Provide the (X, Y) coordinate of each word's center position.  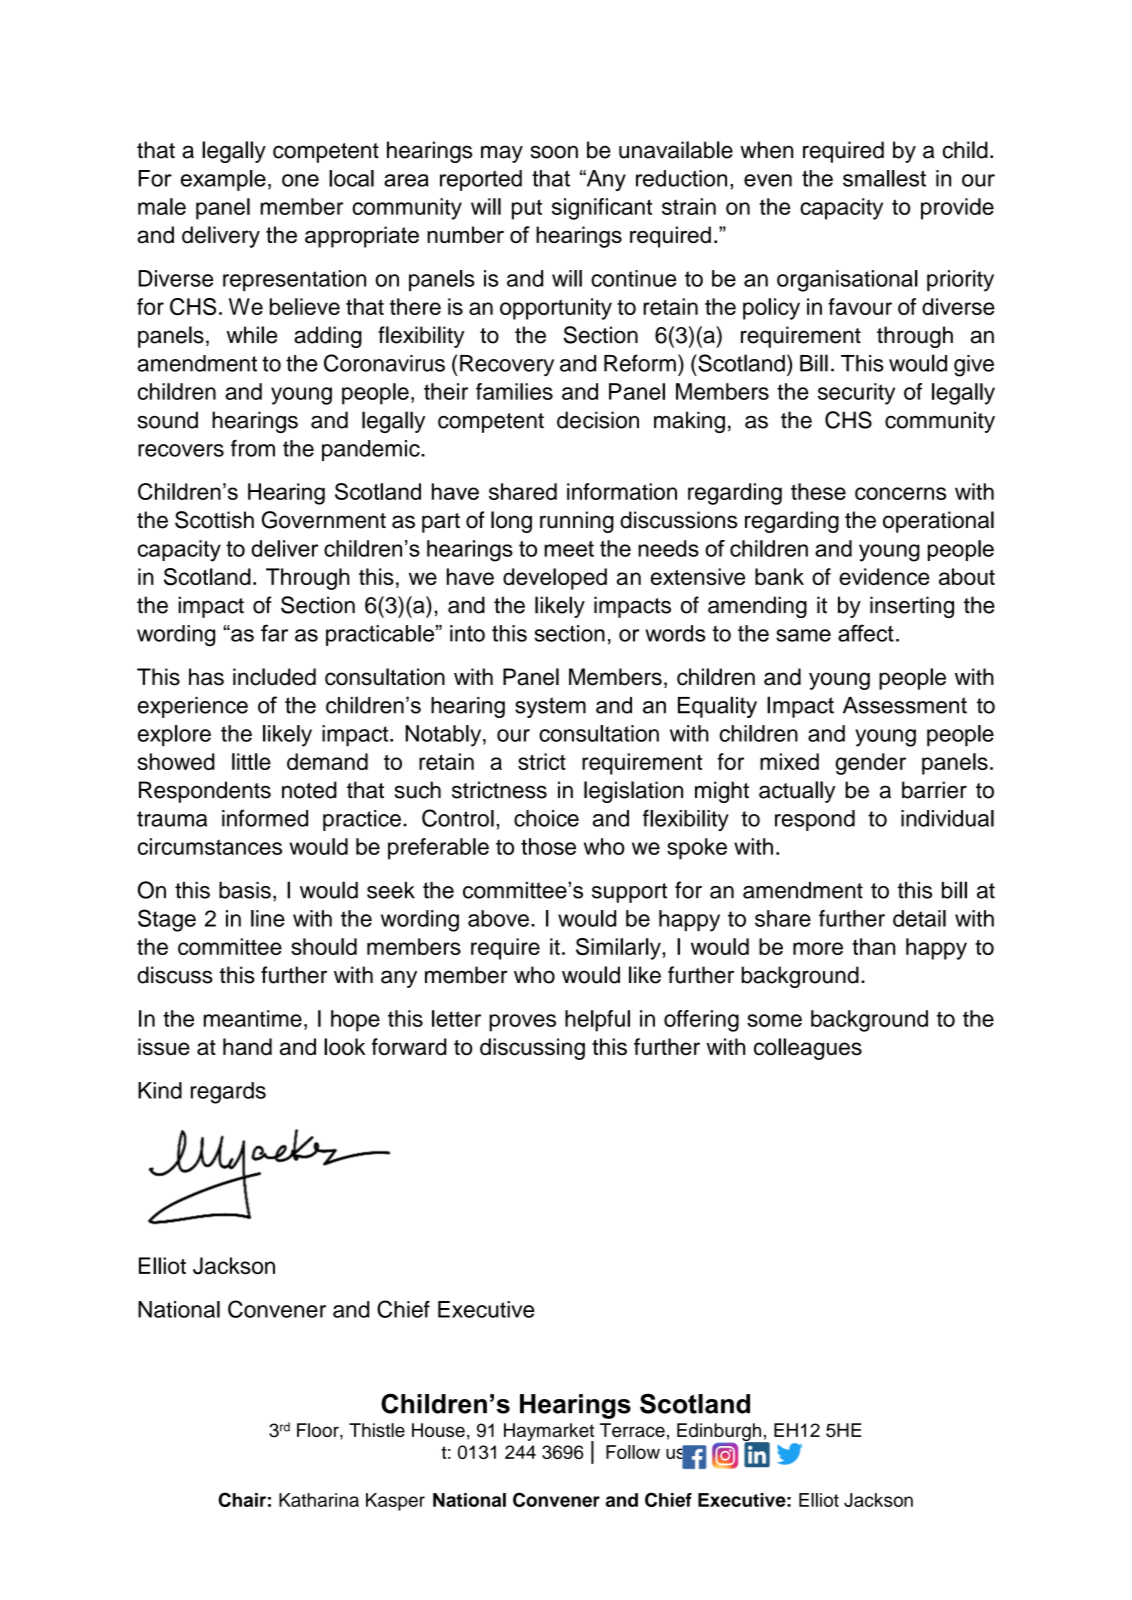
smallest (884, 178)
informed (265, 818)
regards (228, 1093)
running (577, 522)
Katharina (319, 1500)
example (223, 180)
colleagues (808, 1049)
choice (546, 818)
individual (947, 818)
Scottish (214, 520)
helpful (597, 1021)
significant (602, 209)
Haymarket (549, 1433)
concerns (900, 493)
